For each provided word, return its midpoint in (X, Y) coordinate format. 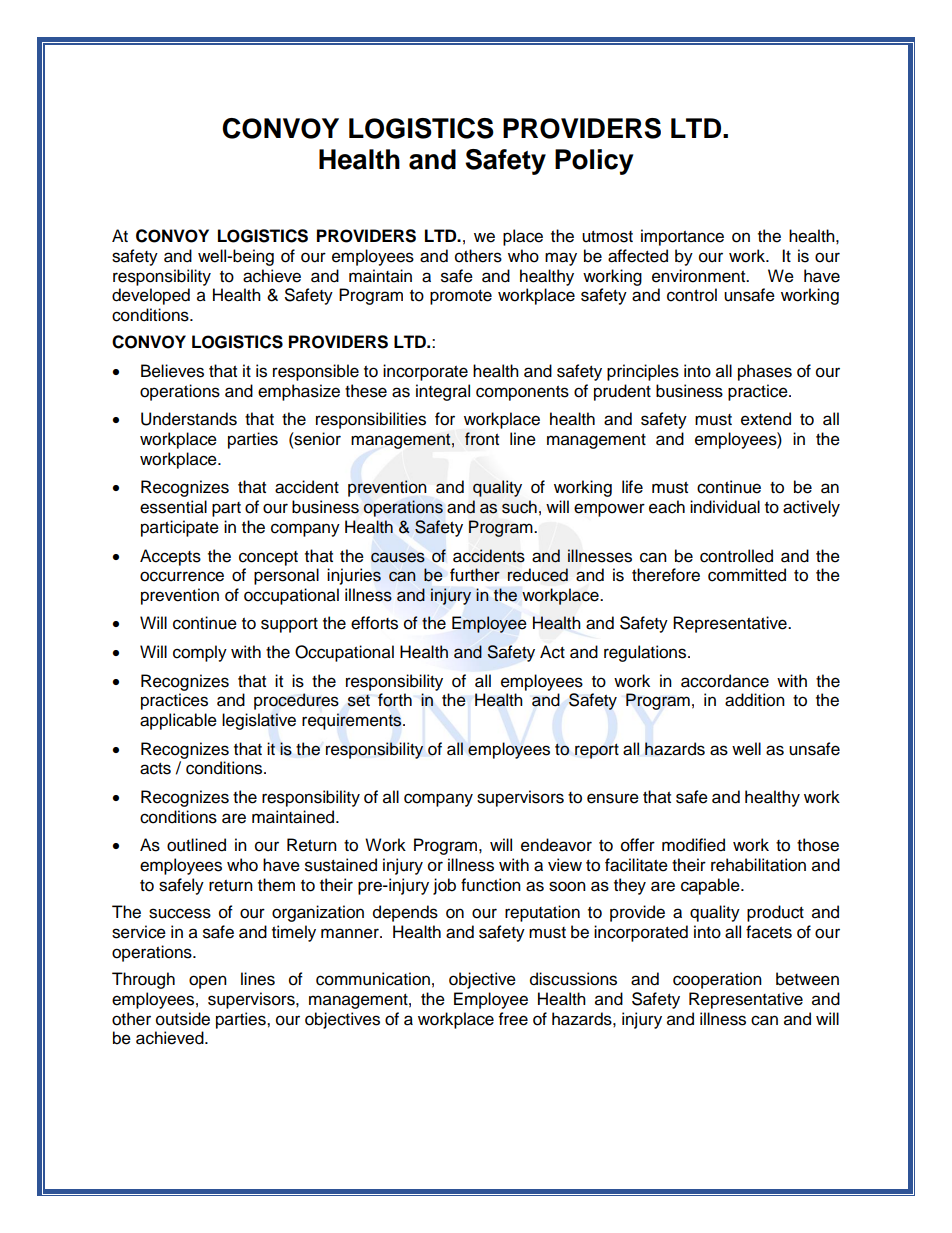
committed (747, 575)
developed (151, 296)
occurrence (182, 576)
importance (682, 237)
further (475, 575)
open (208, 982)
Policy (594, 162)
